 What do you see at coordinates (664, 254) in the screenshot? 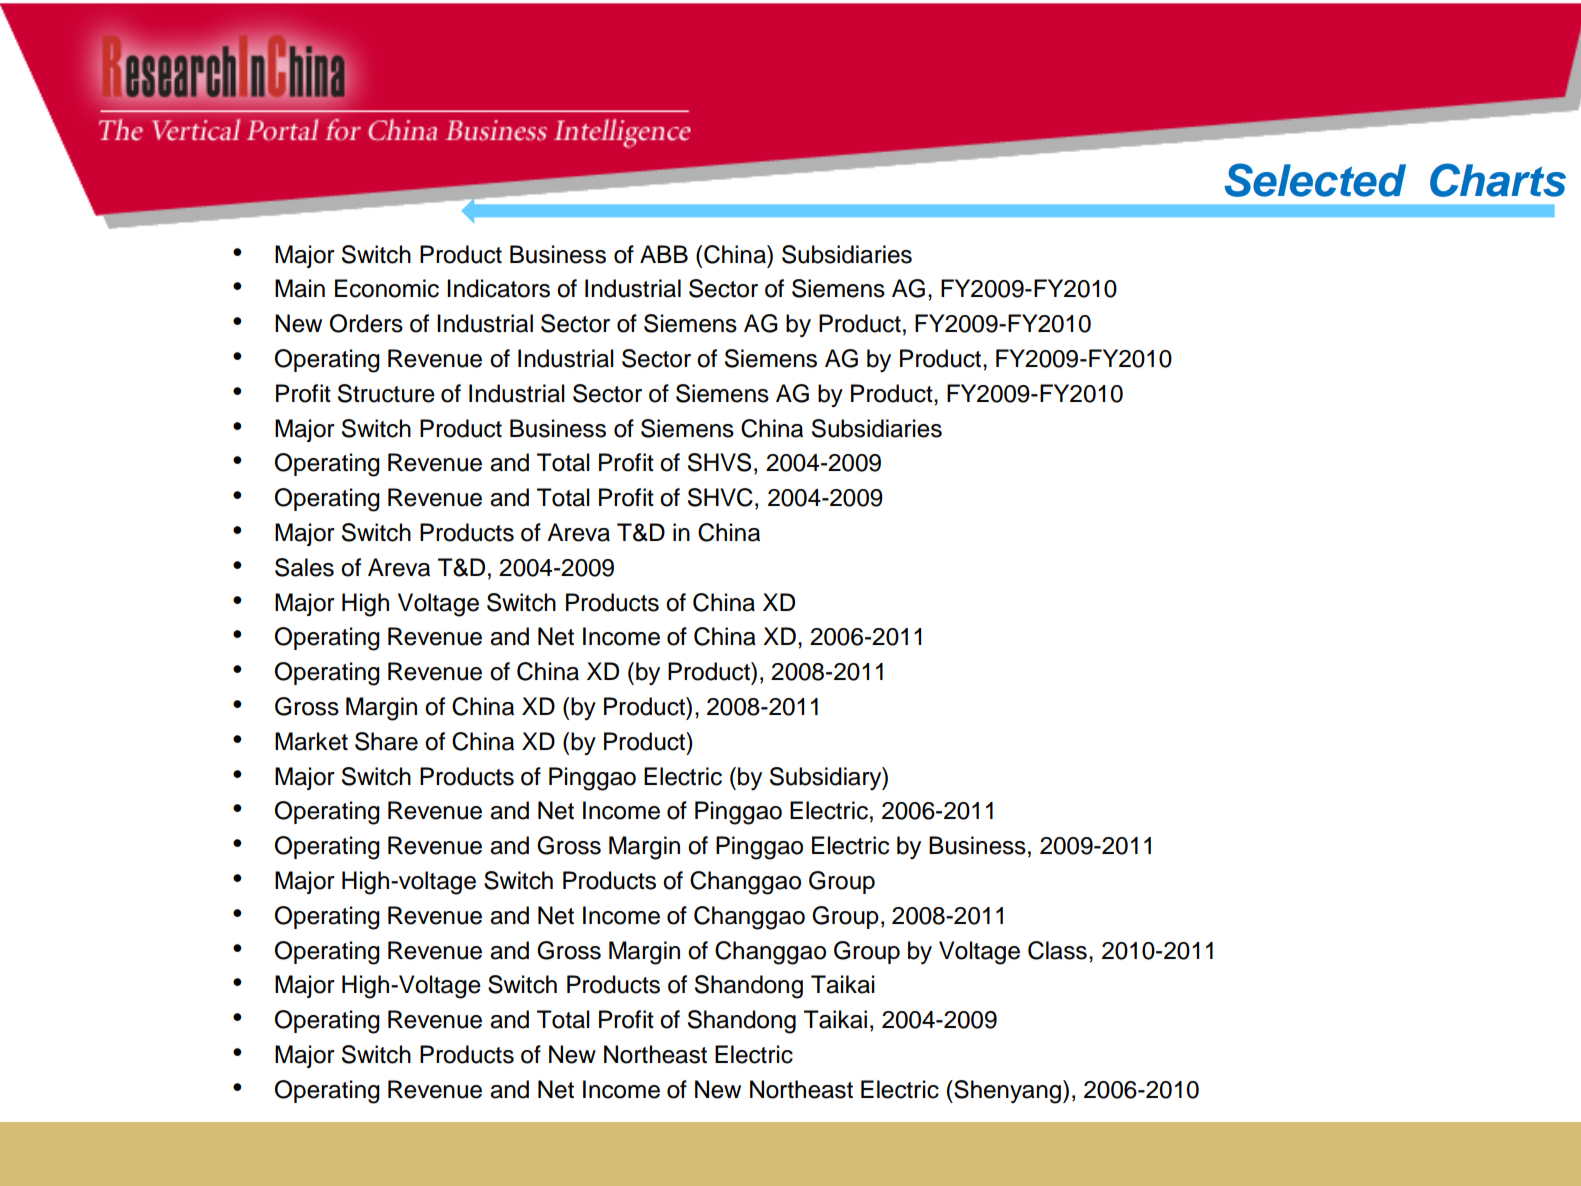
I see `ABB` at bounding box center [664, 254].
